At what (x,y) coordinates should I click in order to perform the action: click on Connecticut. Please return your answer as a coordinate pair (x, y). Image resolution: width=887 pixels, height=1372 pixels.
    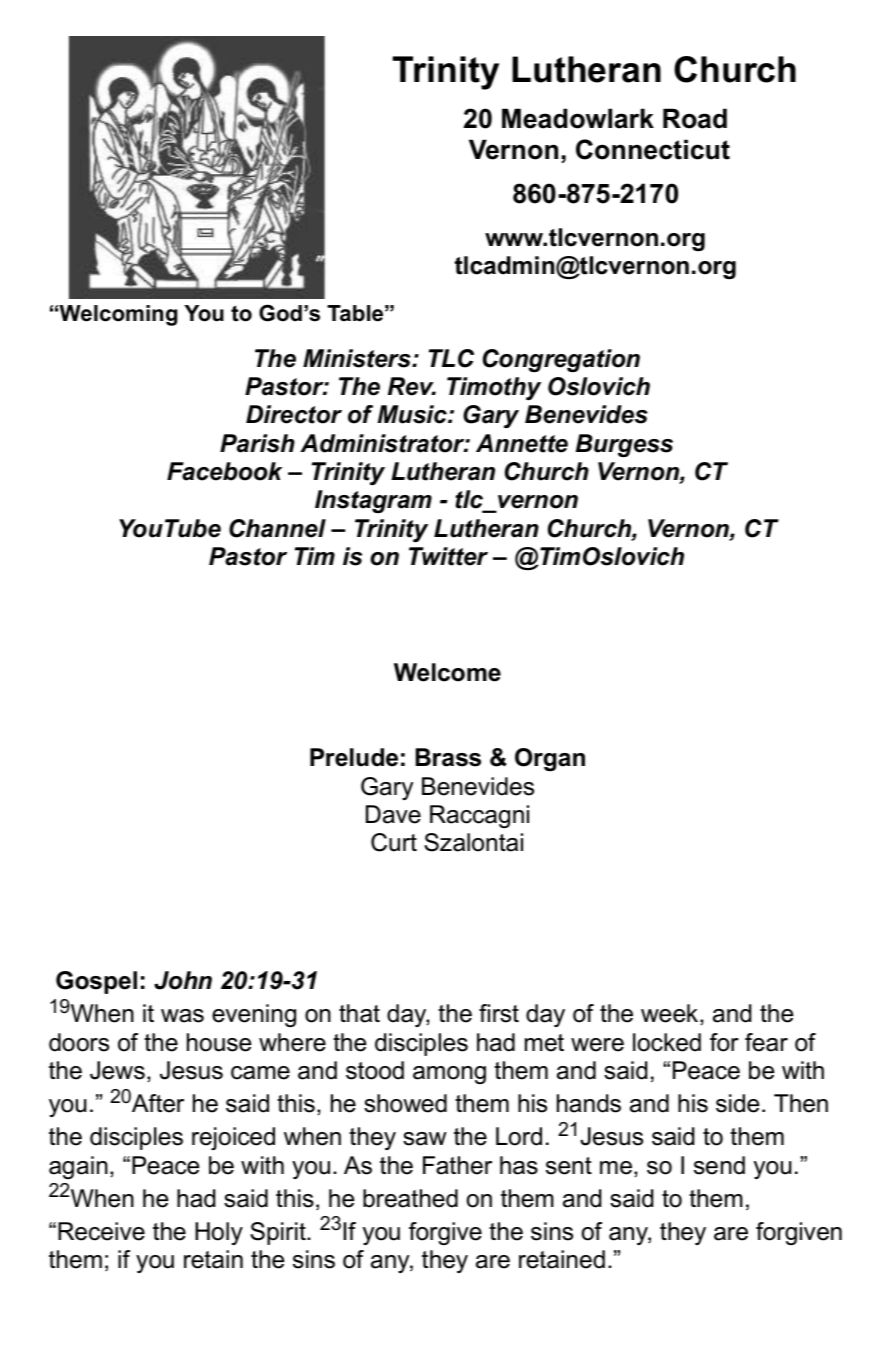
    Looking at the image, I should click on (653, 149).
